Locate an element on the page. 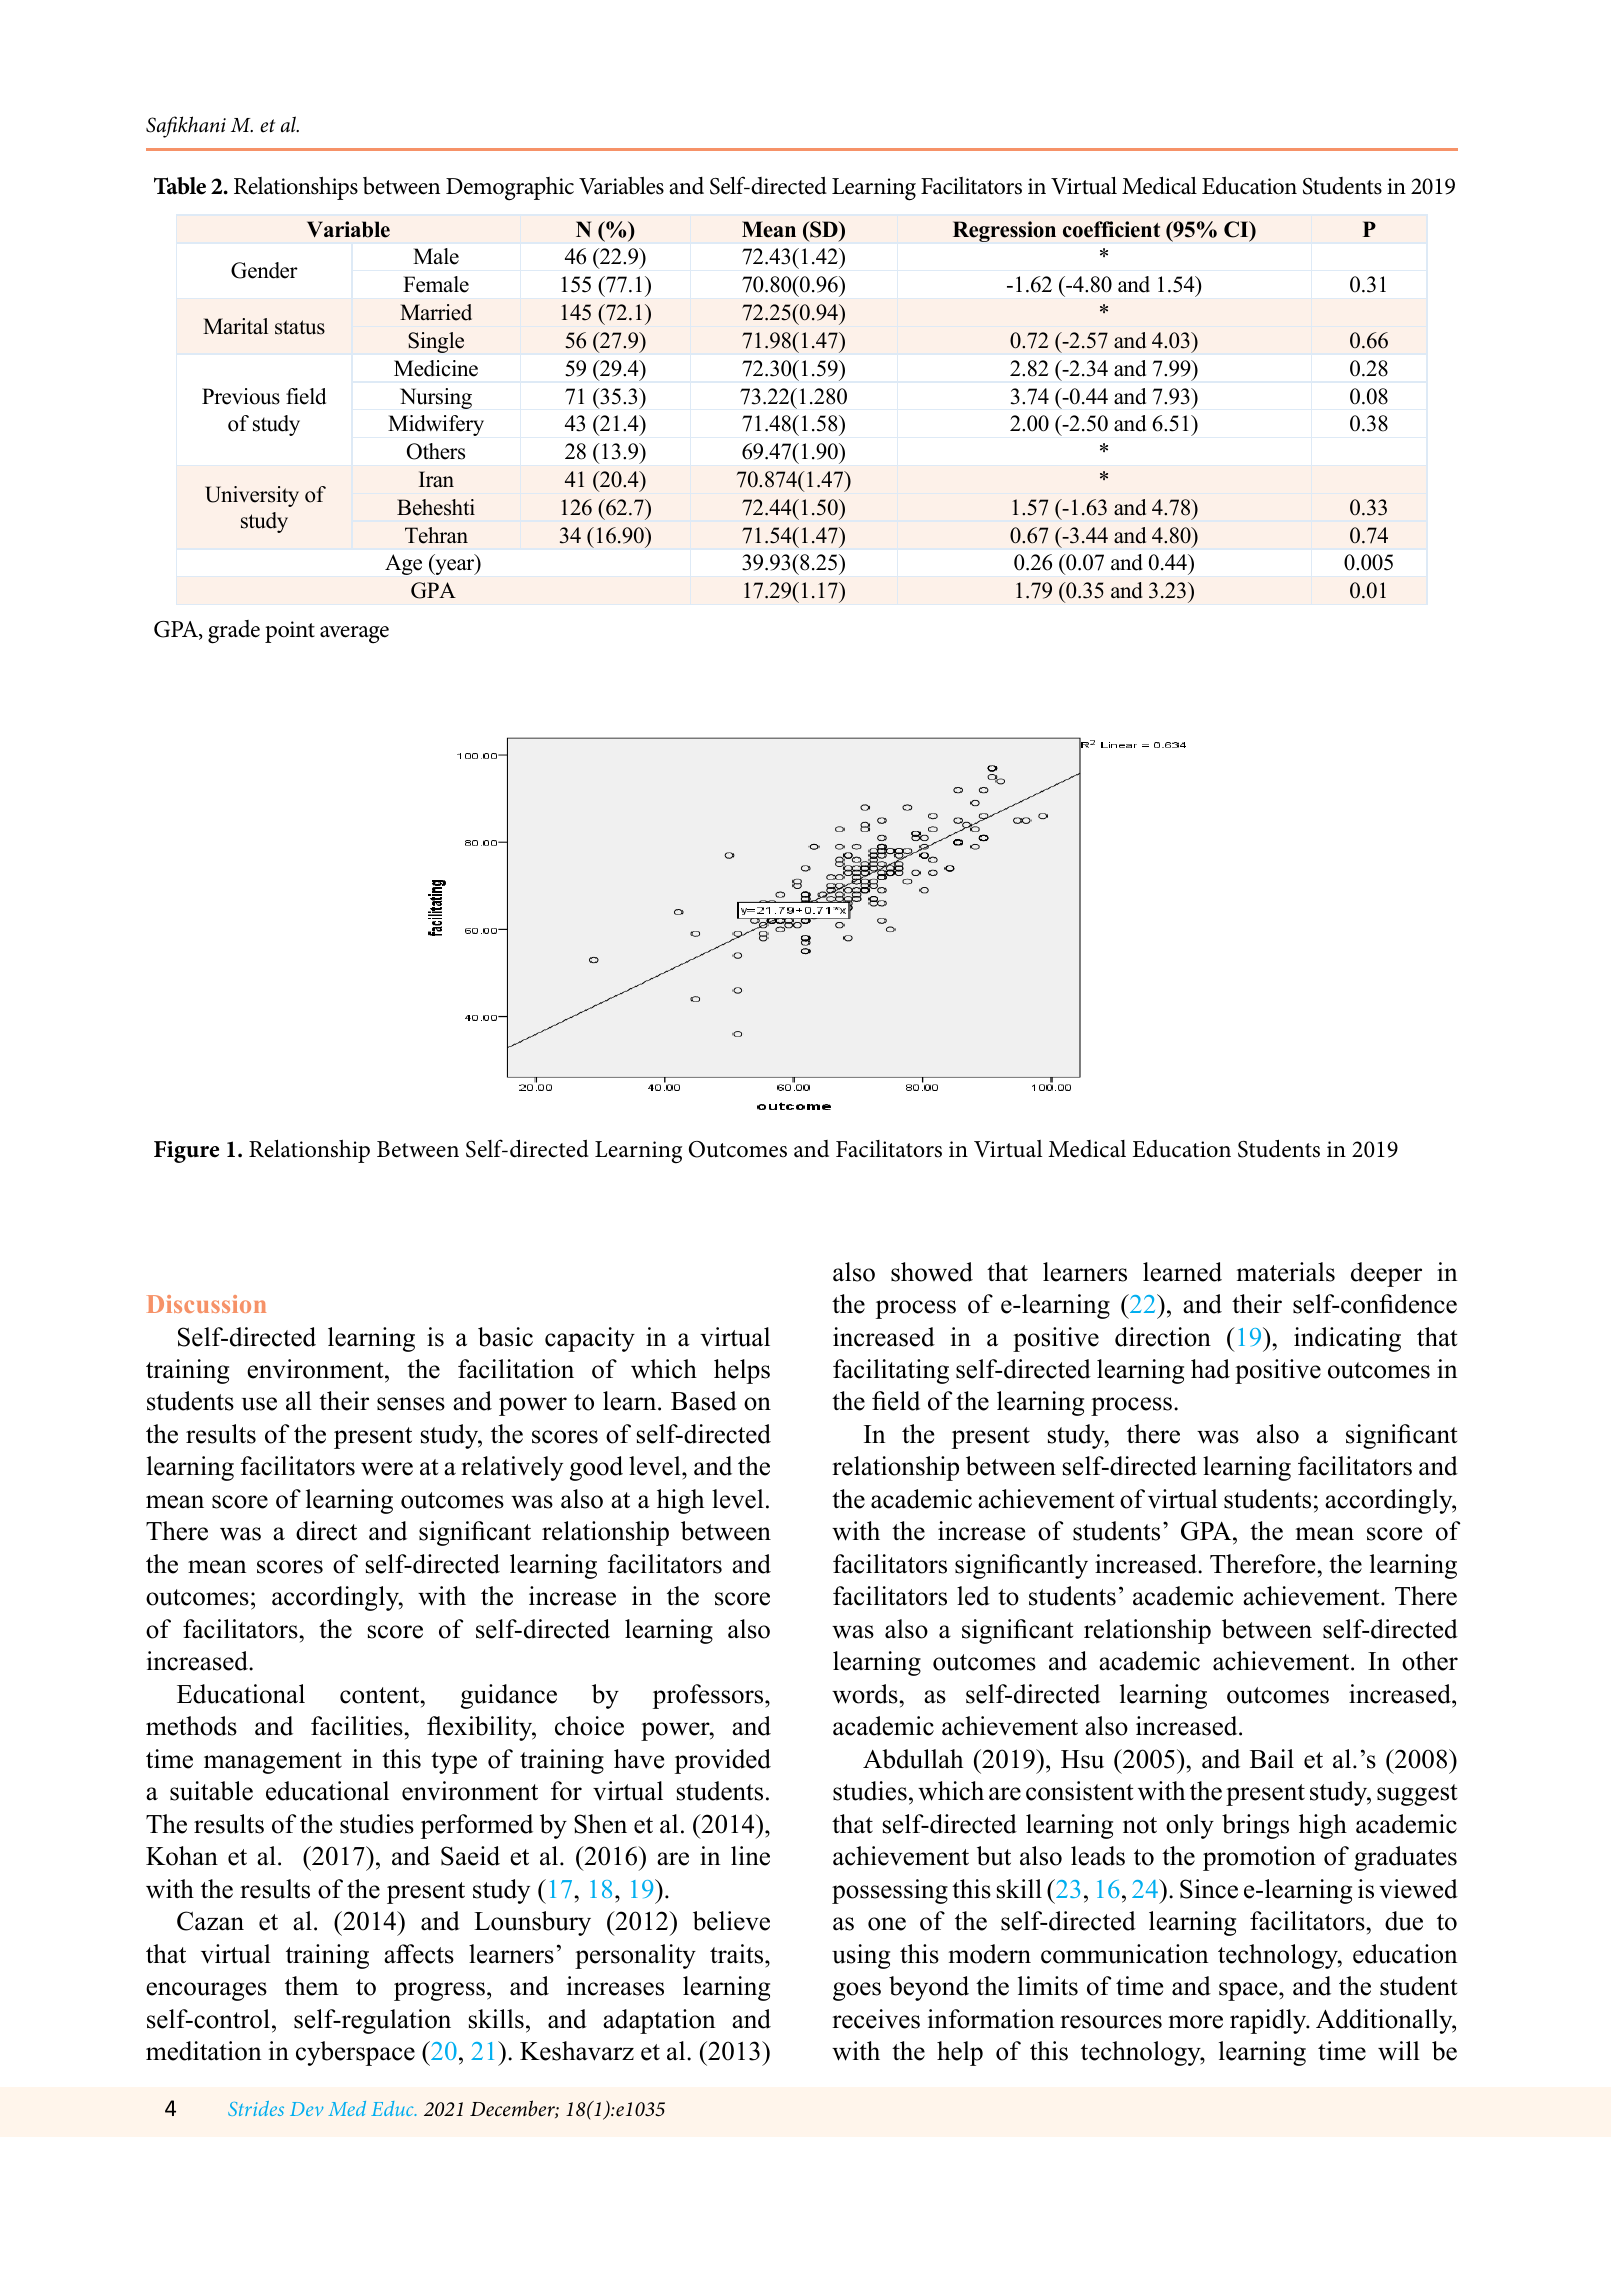  facilities is located at coordinates (357, 1726).
